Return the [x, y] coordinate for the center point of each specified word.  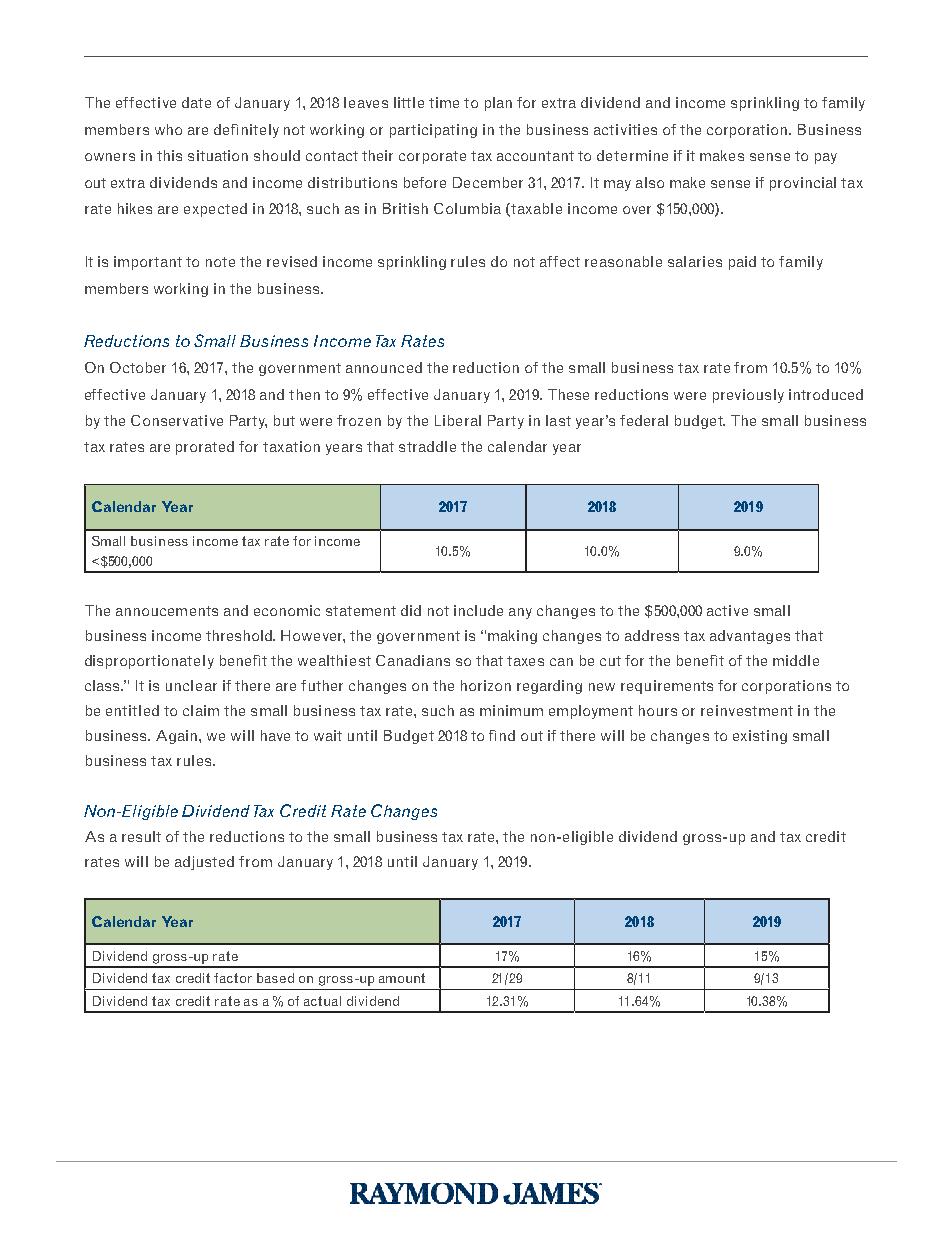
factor [233, 978]
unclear [191, 685]
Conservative [177, 420]
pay [826, 158]
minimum [511, 710]
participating [433, 131]
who [168, 129]
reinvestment [747, 710]
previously [748, 396]
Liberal [458, 420]
